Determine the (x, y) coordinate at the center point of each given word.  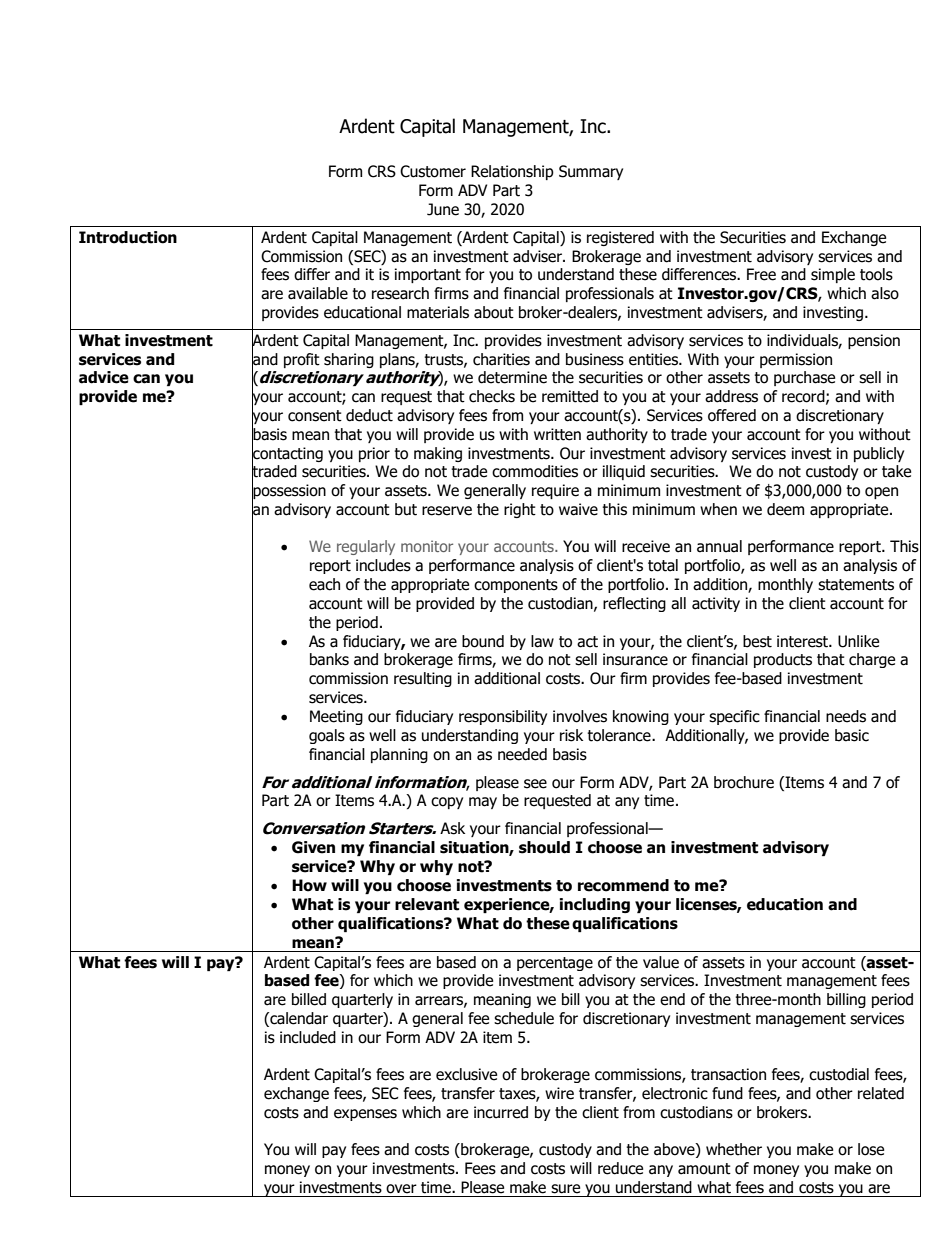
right (520, 510)
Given (313, 847)
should (544, 847)
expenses (365, 1115)
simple (833, 275)
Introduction (128, 237)
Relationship (512, 172)
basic (852, 735)
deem (785, 509)
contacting (287, 454)
